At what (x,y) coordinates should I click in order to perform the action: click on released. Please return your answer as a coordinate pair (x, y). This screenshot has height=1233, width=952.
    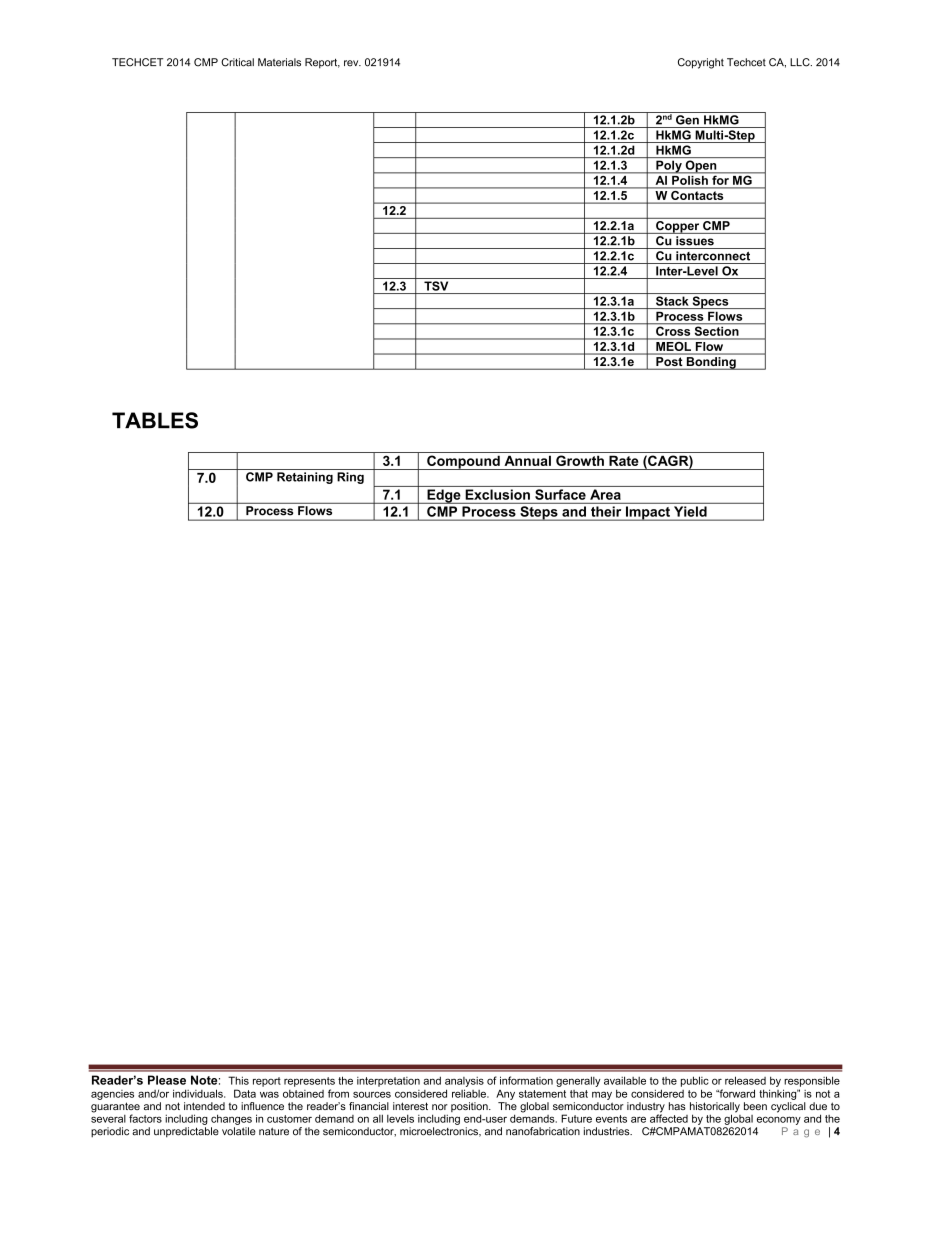
    Looking at the image, I should click on (745, 1080).
